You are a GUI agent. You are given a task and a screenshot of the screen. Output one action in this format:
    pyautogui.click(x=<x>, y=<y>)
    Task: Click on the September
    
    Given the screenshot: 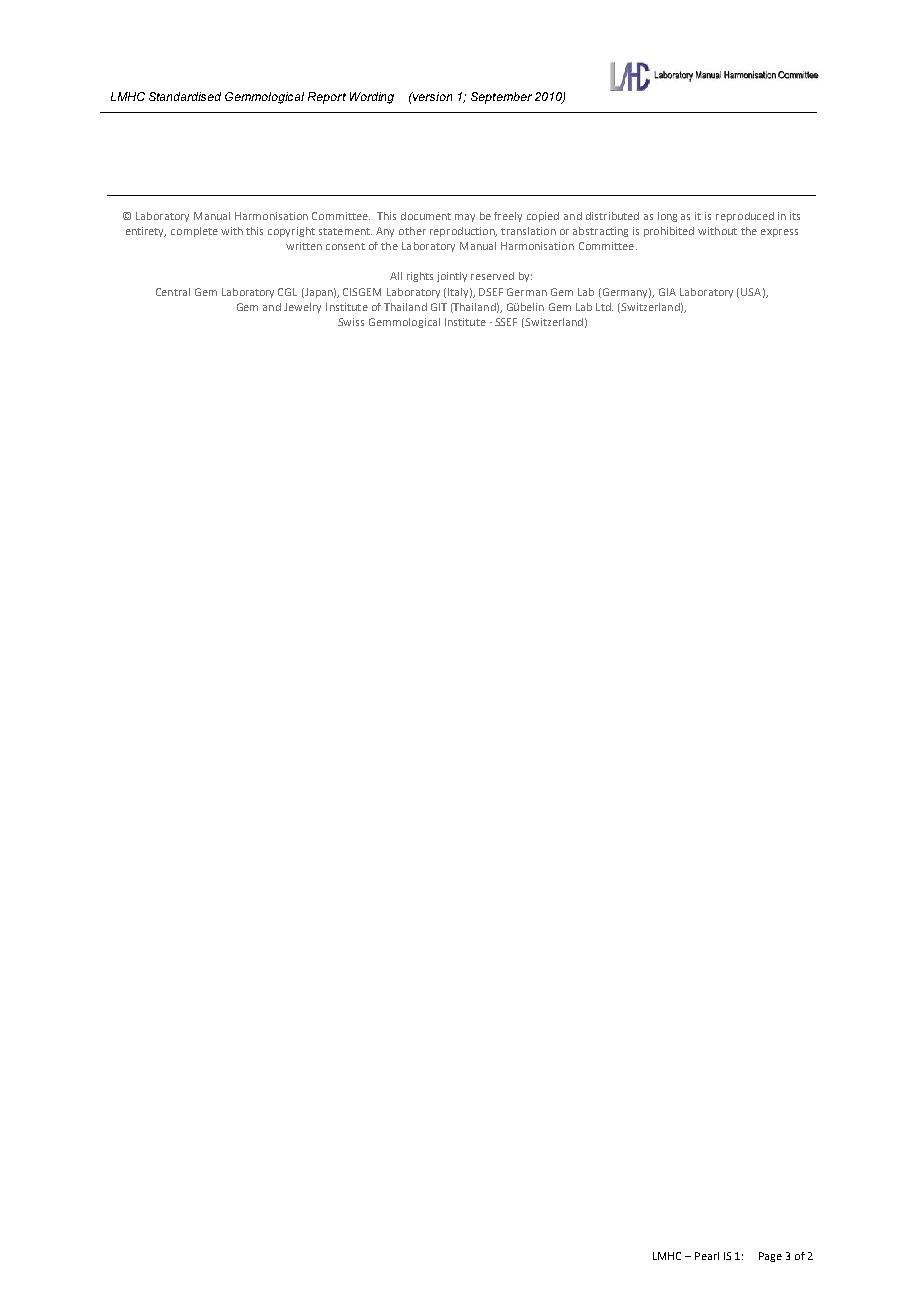 What is the action you would take?
    pyautogui.click(x=501, y=98)
